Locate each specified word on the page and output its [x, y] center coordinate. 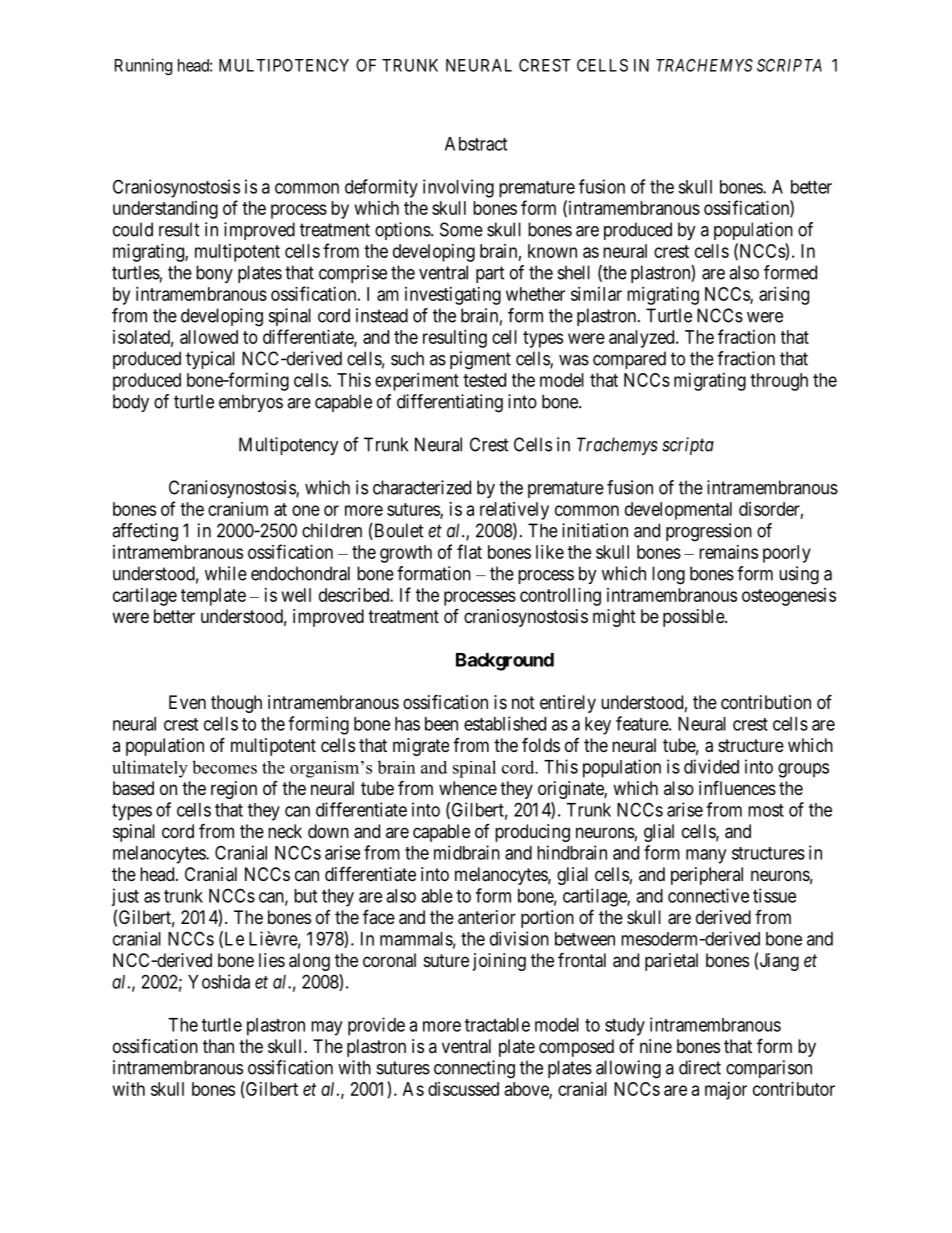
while [226, 573]
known [552, 251]
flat [469, 551]
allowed [209, 337]
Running [143, 66]
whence [468, 788]
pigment [480, 360]
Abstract [476, 144]
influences [737, 787]
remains [728, 552]
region [234, 790]
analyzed [643, 339]
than [218, 1046]
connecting [474, 1069]
